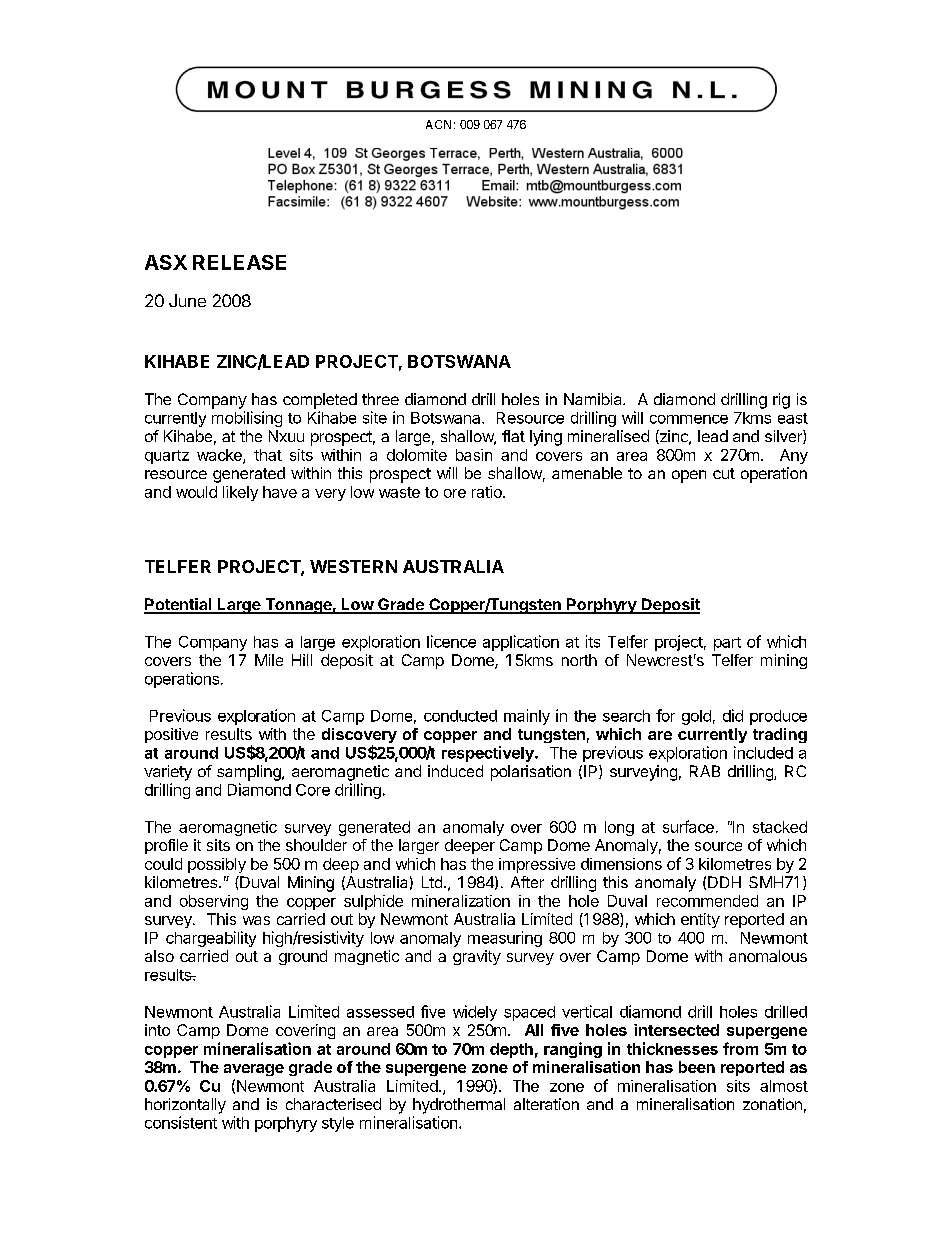 Image resolution: width=952 pixels, height=1233 pixels. Describe the element at coordinates (724, 473) in the page. I see `cut` at that location.
